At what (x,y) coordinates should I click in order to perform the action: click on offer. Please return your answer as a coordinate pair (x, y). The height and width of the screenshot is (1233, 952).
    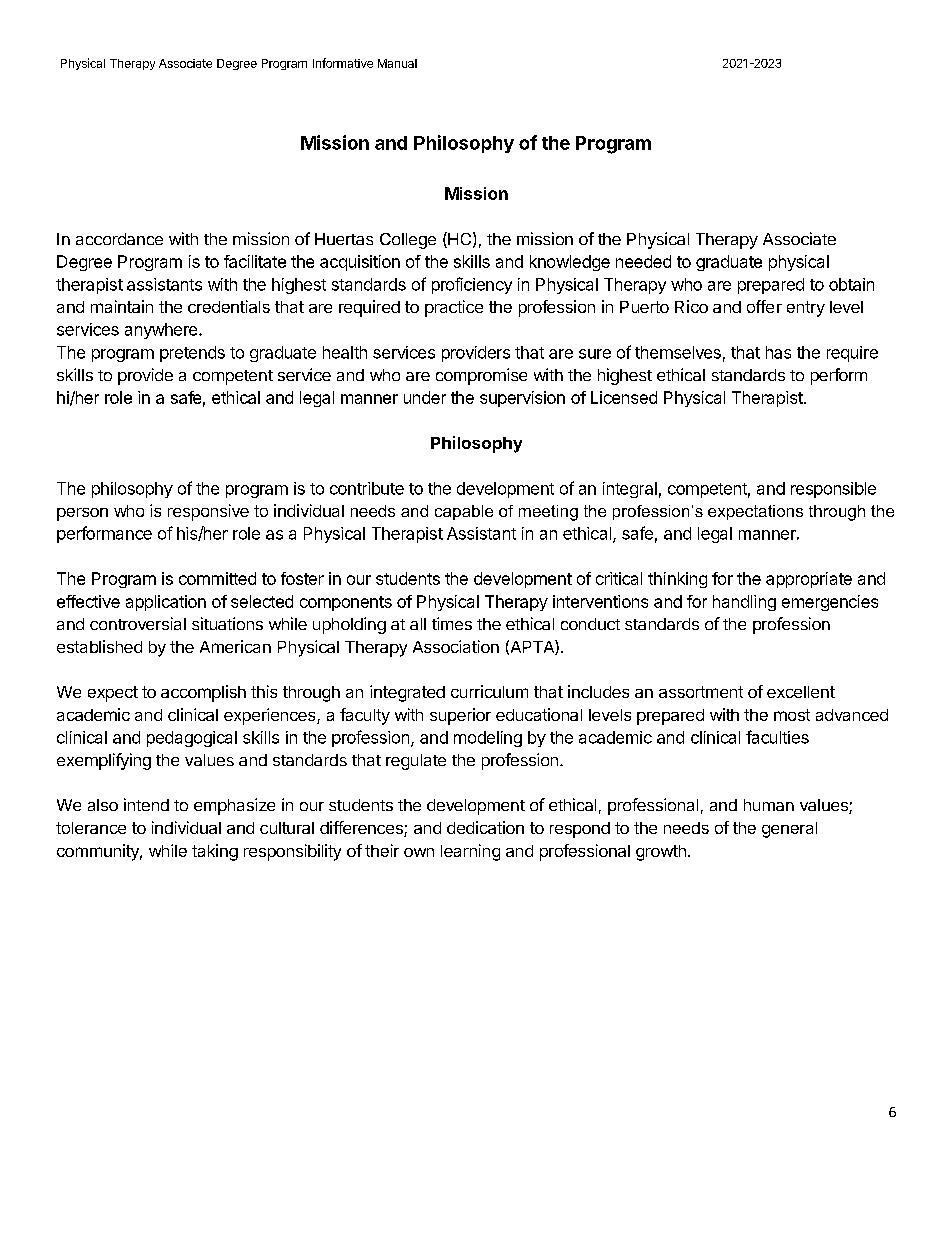
    Looking at the image, I should click on (764, 306).
